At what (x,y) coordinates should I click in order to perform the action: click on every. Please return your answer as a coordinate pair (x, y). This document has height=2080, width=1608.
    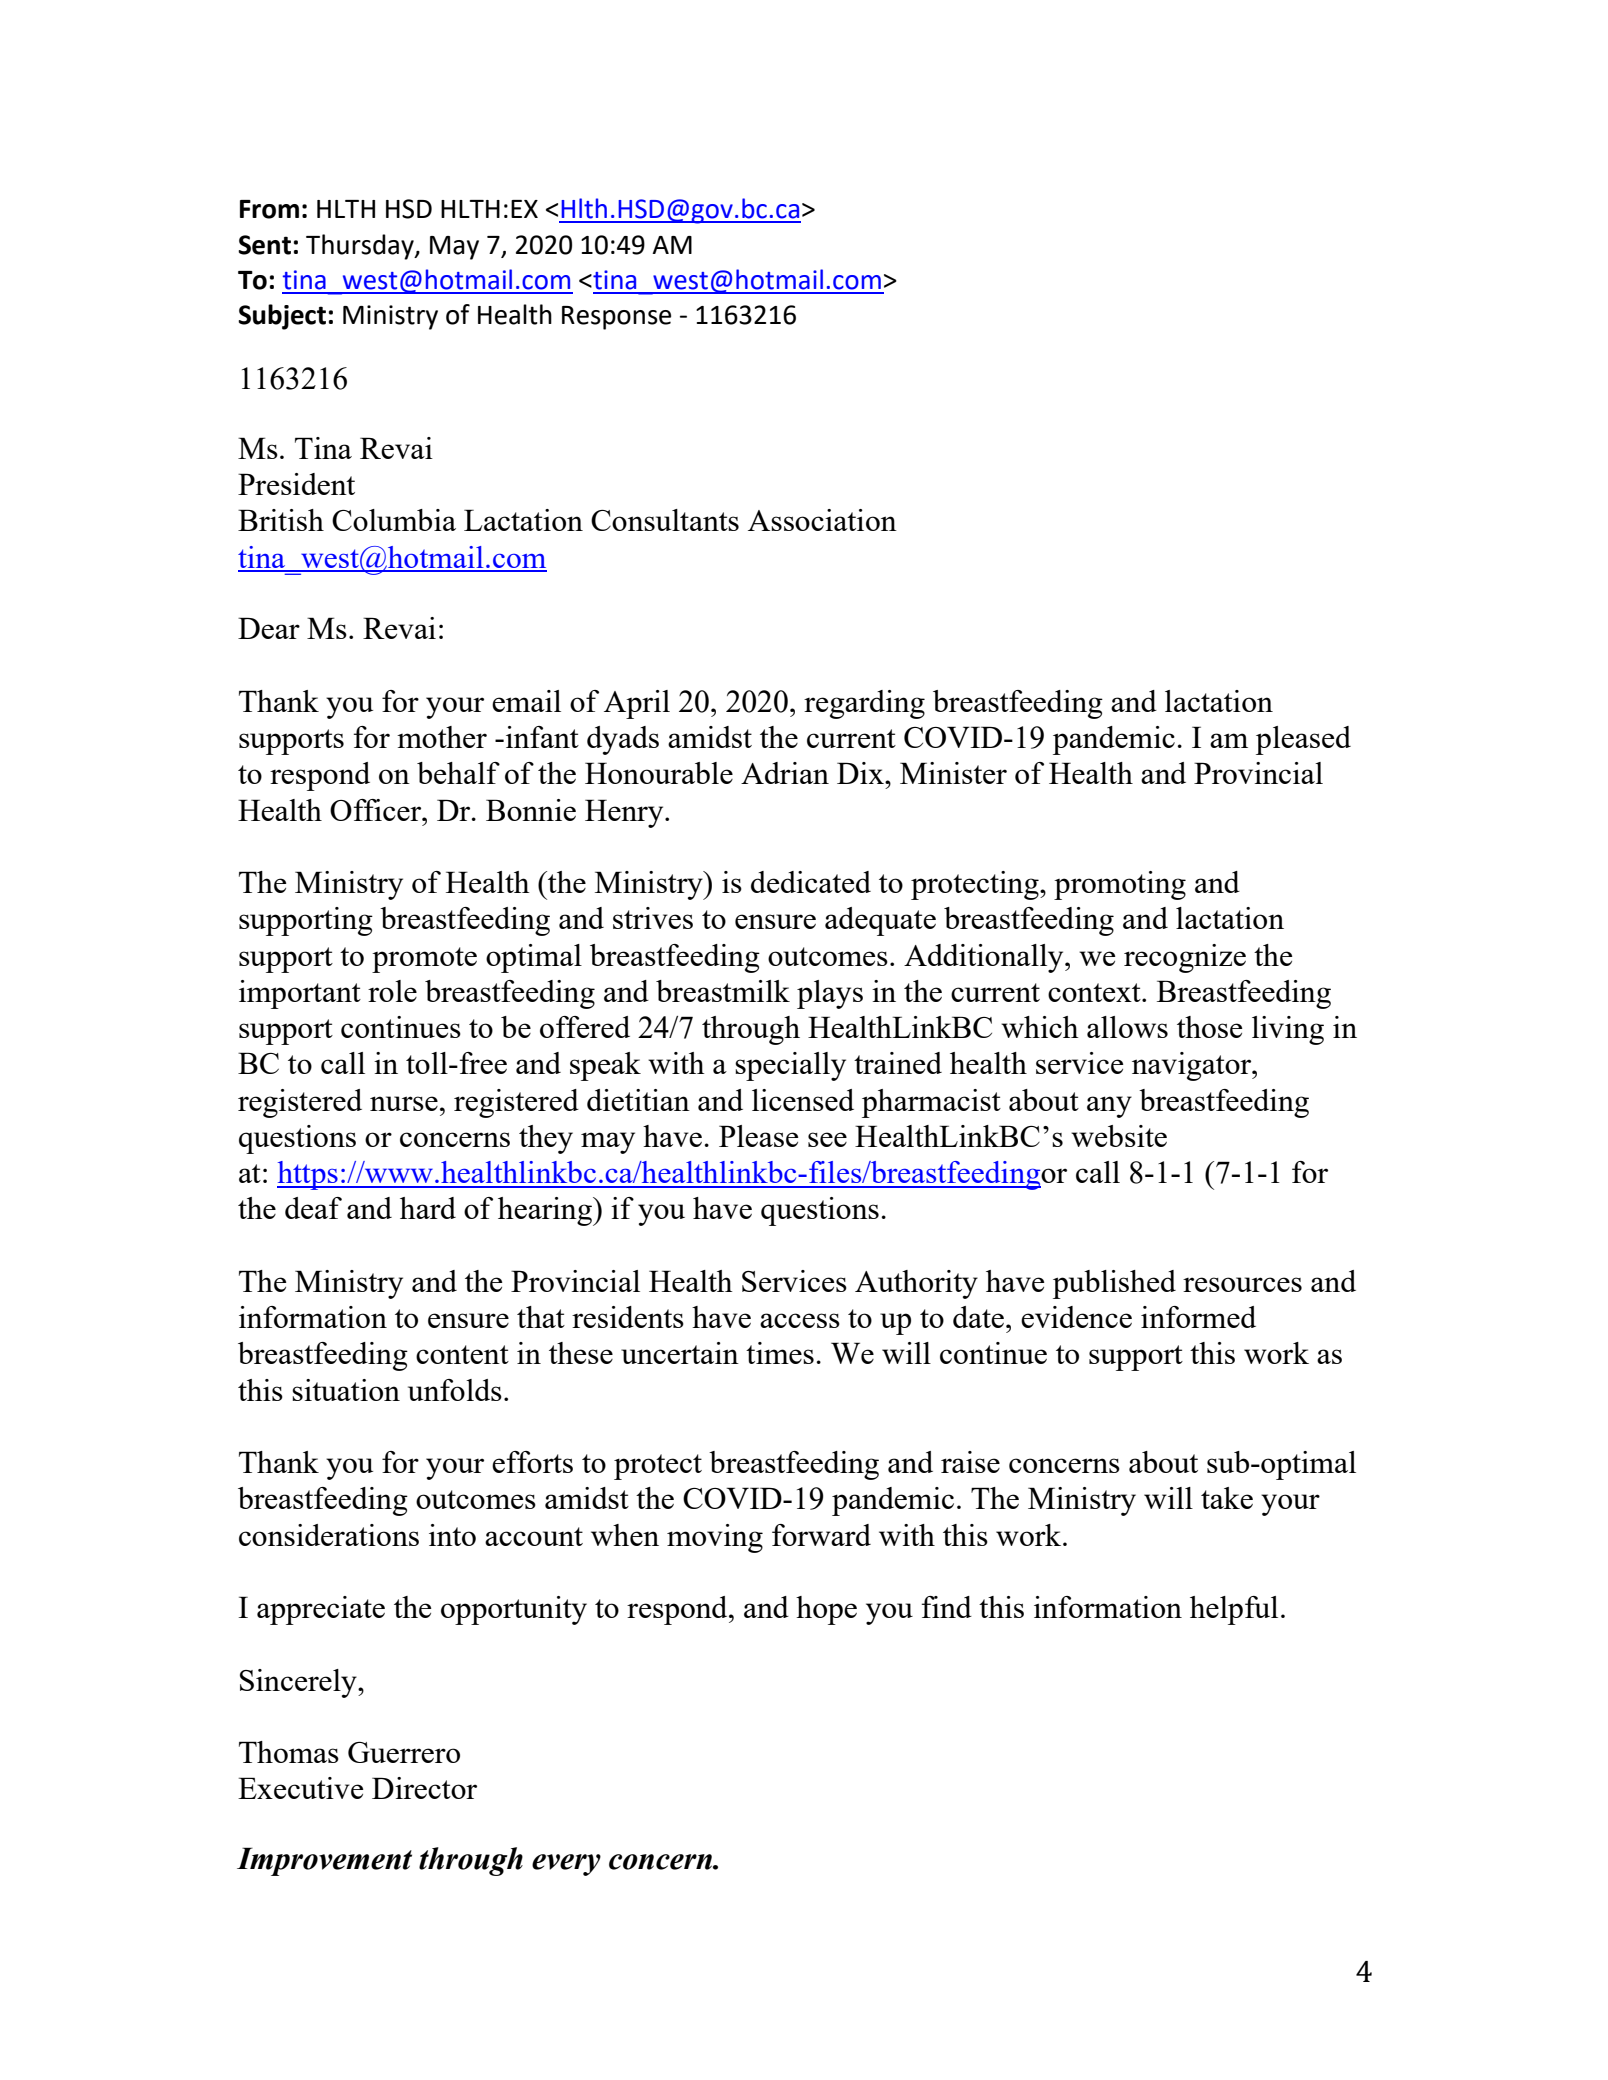
    Looking at the image, I should click on (566, 1865).
